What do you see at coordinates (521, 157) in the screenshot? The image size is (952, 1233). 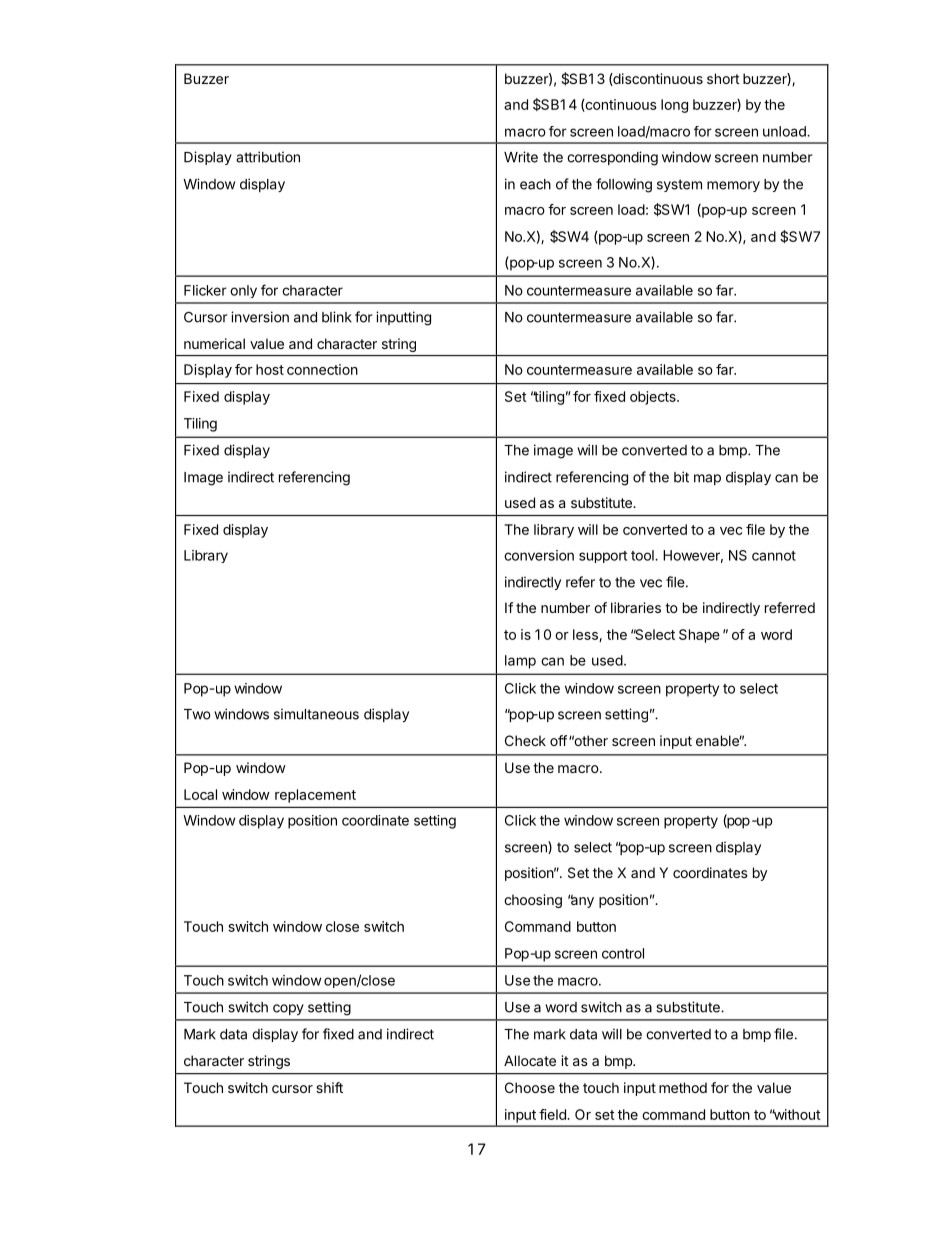 I see `Write` at bounding box center [521, 157].
